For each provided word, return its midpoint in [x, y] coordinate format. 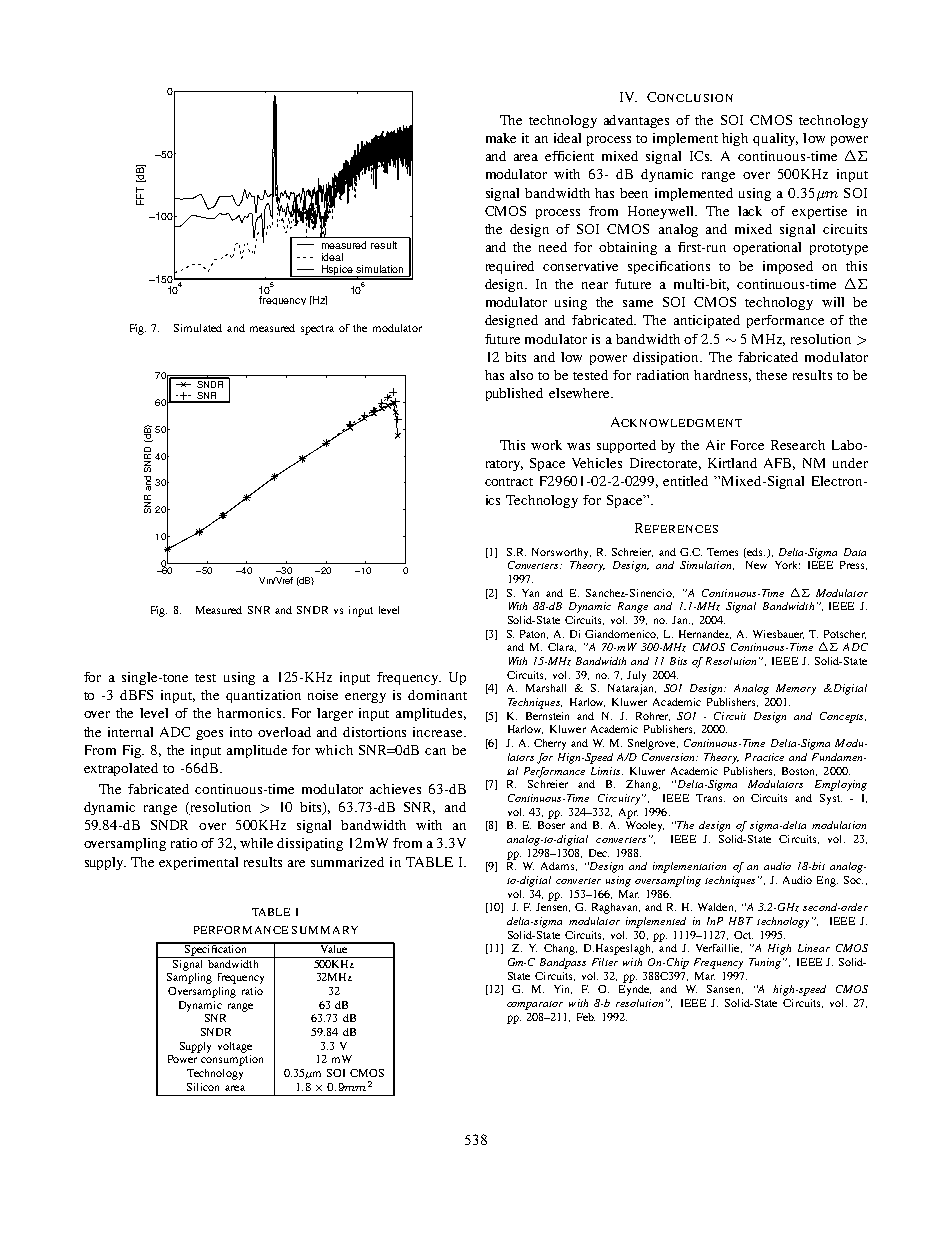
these [771, 375]
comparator [535, 1005]
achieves [395, 789]
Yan [530, 593]
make [501, 138]
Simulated [198, 328]
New [756, 565]
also [521, 375]
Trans [710, 798]
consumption [232, 1060]
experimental [198, 863]
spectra [317, 330]
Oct [743, 935]
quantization [263, 696]
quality [775, 139]
